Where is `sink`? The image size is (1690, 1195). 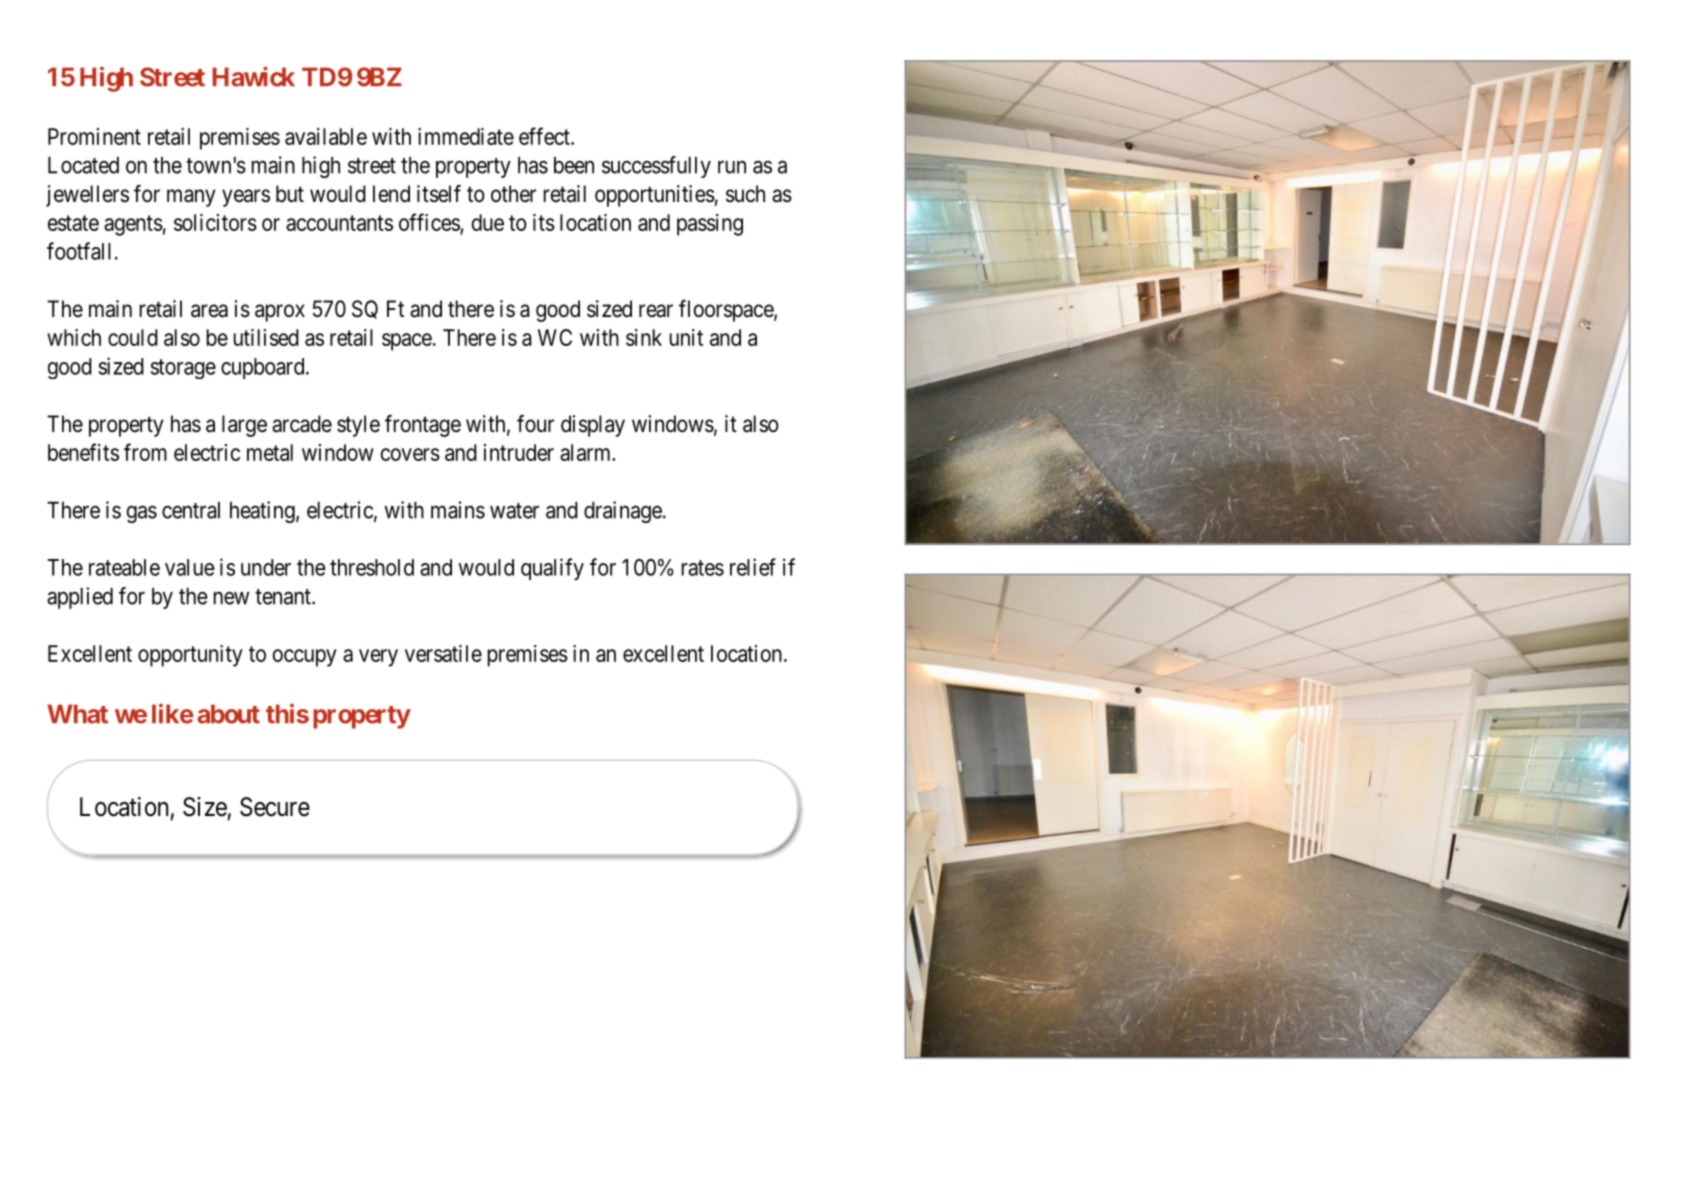 sink is located at coordinates (644, 337).
